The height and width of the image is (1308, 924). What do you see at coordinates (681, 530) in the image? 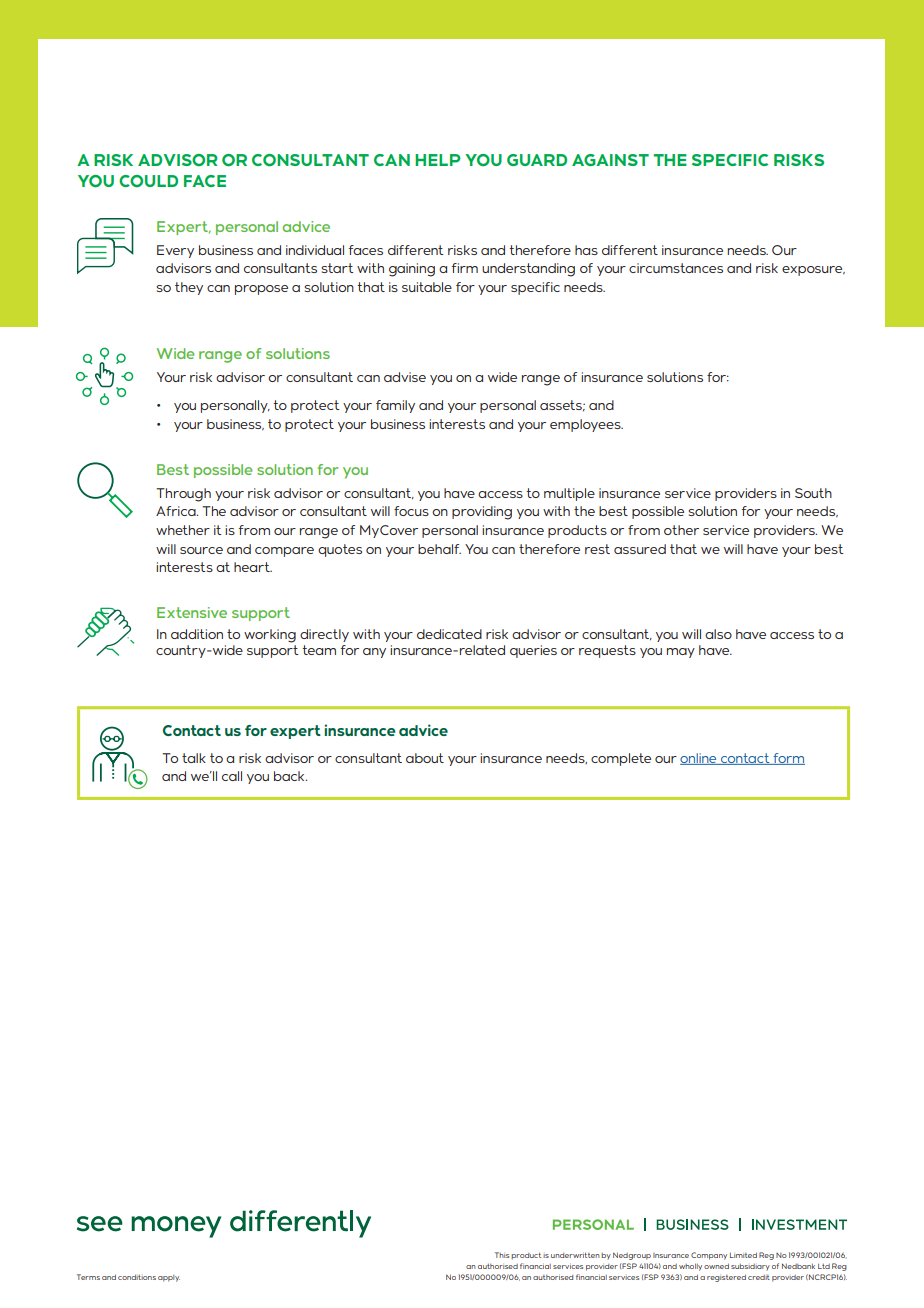
I see `other` at bounding box center [681, 530].
